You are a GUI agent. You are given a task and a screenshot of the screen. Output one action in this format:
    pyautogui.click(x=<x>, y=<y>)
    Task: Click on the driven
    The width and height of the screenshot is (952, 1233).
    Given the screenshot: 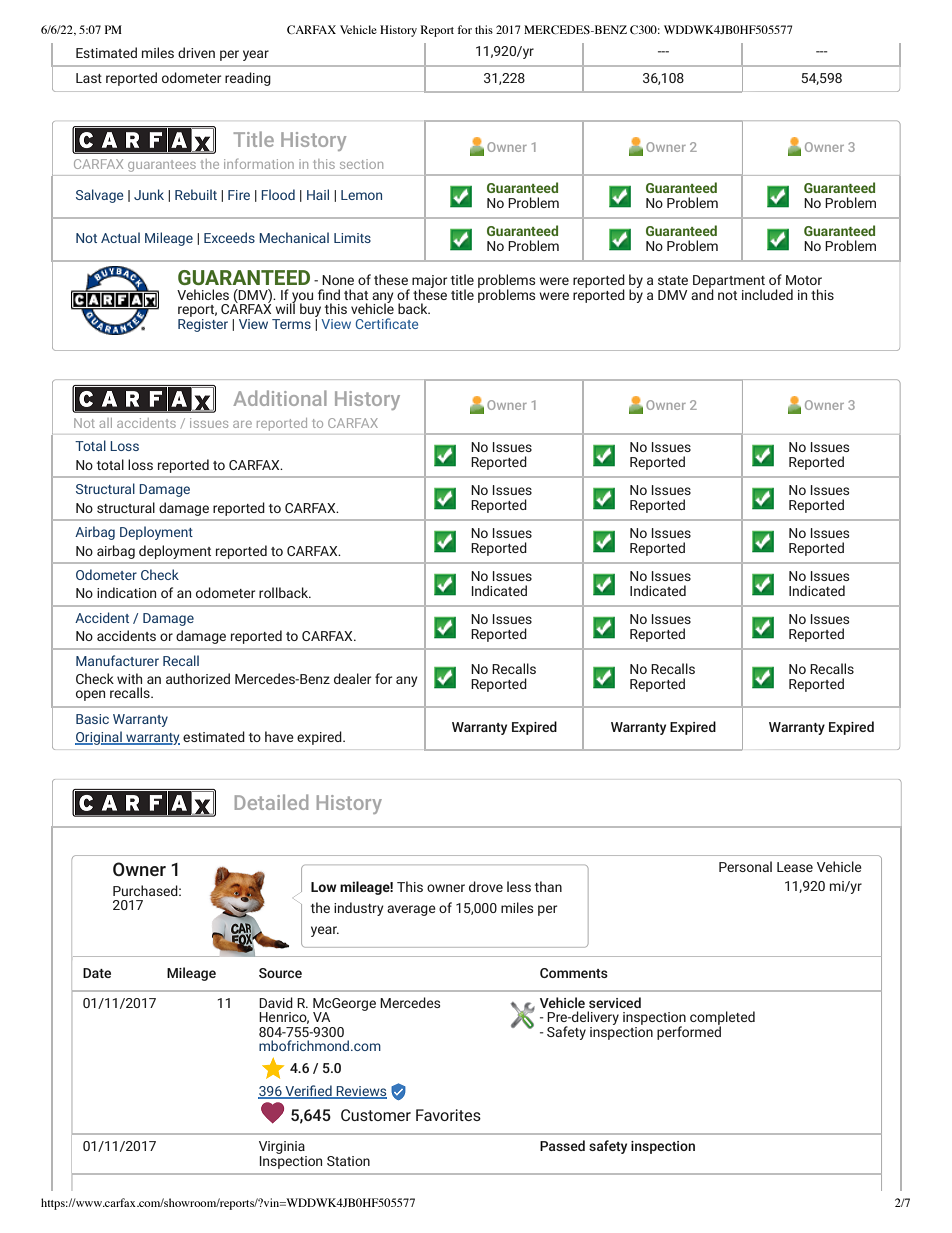 What is the action you would take?
    pyautogui.click(x=196, y=52)
